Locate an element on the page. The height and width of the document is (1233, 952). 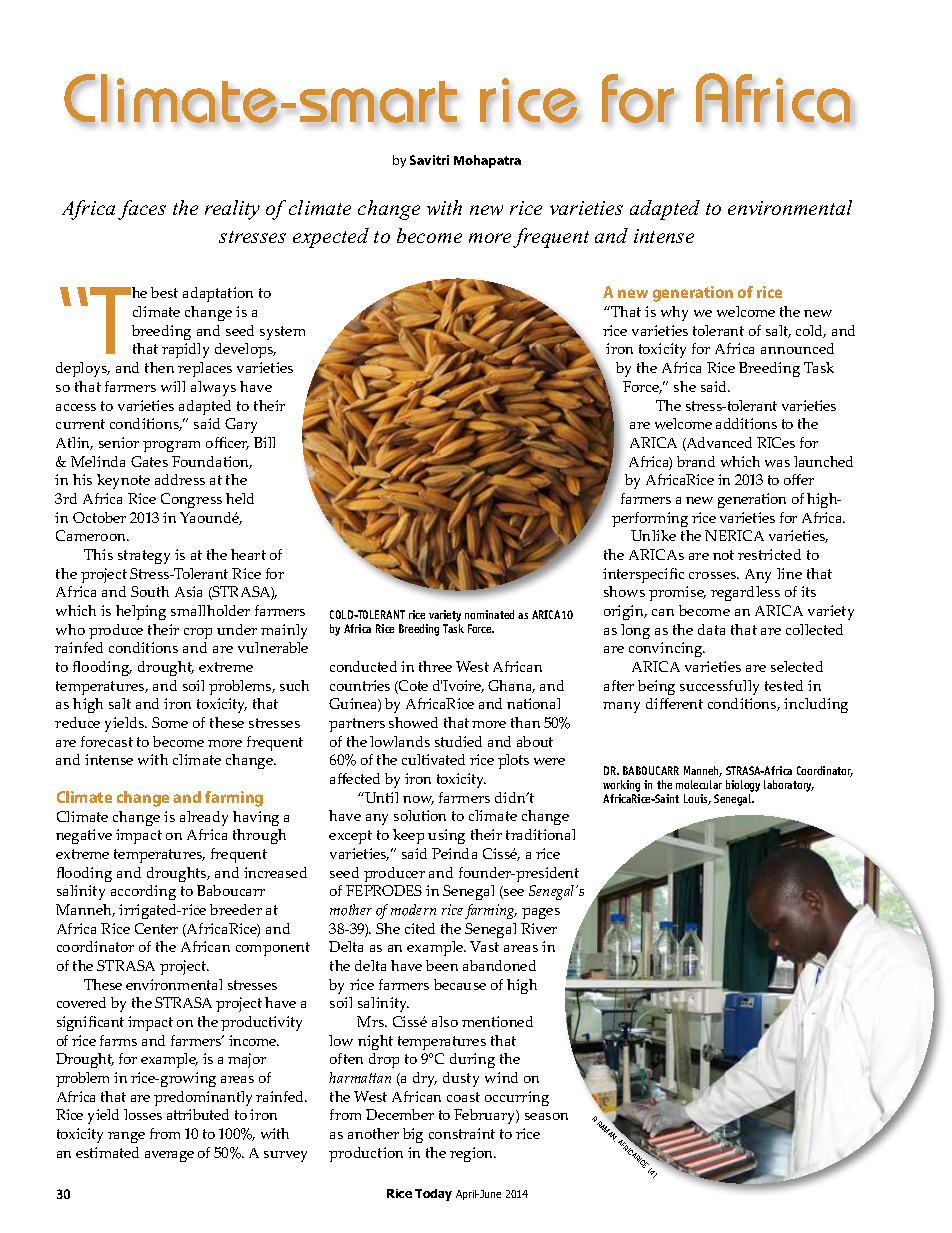
successfully is located at coordinates (719, 687).
